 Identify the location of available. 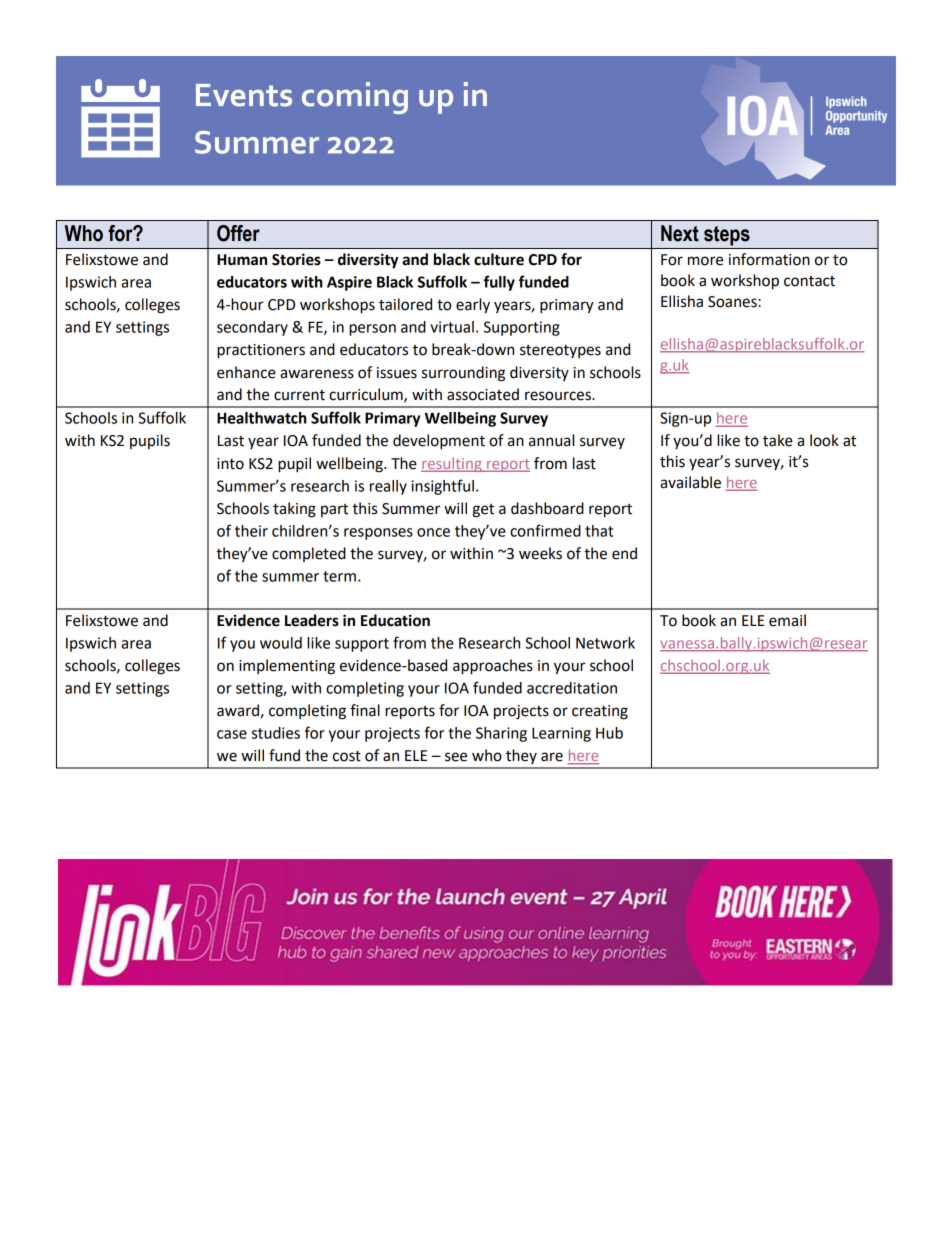
(690, 482).
